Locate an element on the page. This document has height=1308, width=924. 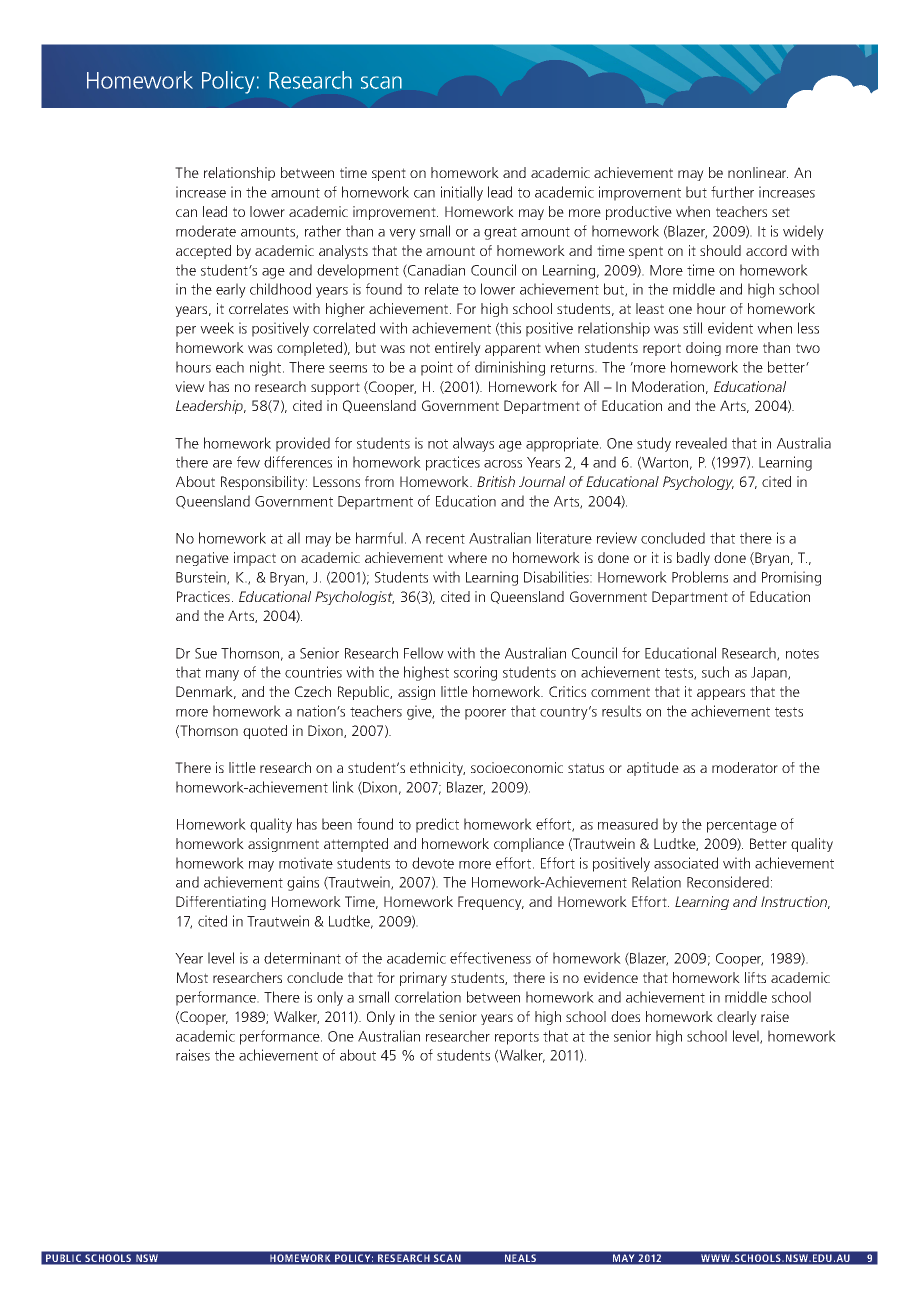
initially is located at coordinates (462, 193).
